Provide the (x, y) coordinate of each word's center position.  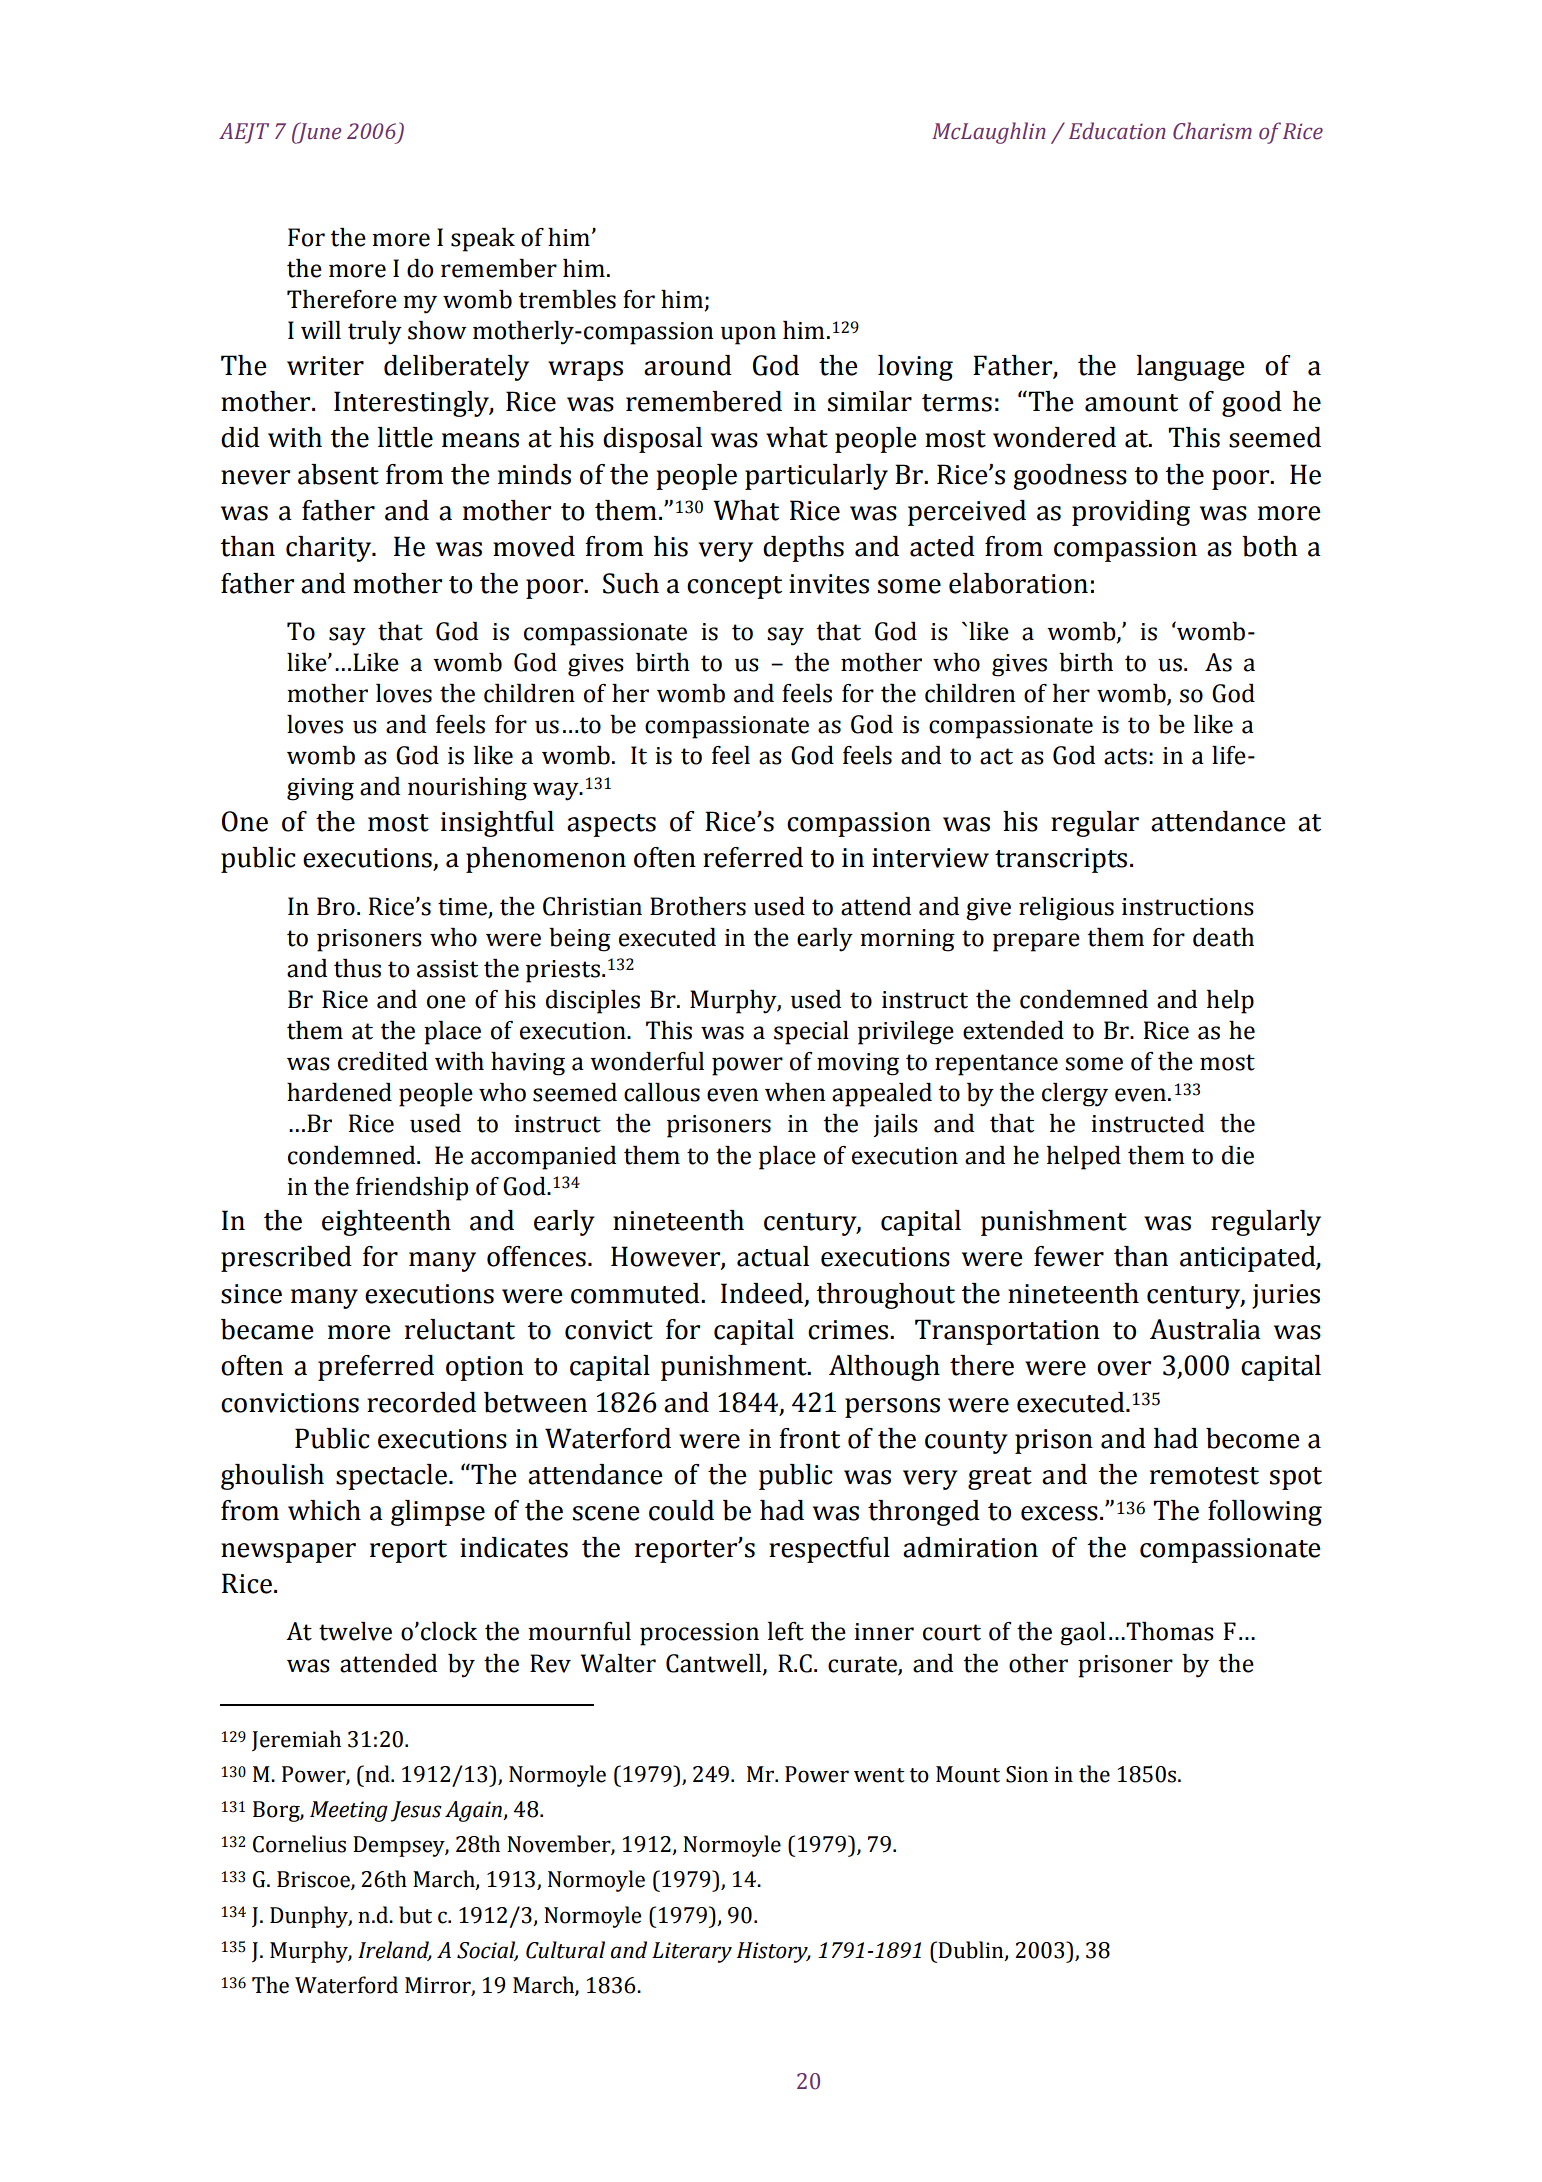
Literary (692, 1952)
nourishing (467, 789)
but (415, 1915)
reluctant (460, 1329)
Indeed (763, 1294)
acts (1125, 756)
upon (748, 335)
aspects (611, 825)
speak (483, 240)
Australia (1205, 1329)
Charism (1212, 131)
